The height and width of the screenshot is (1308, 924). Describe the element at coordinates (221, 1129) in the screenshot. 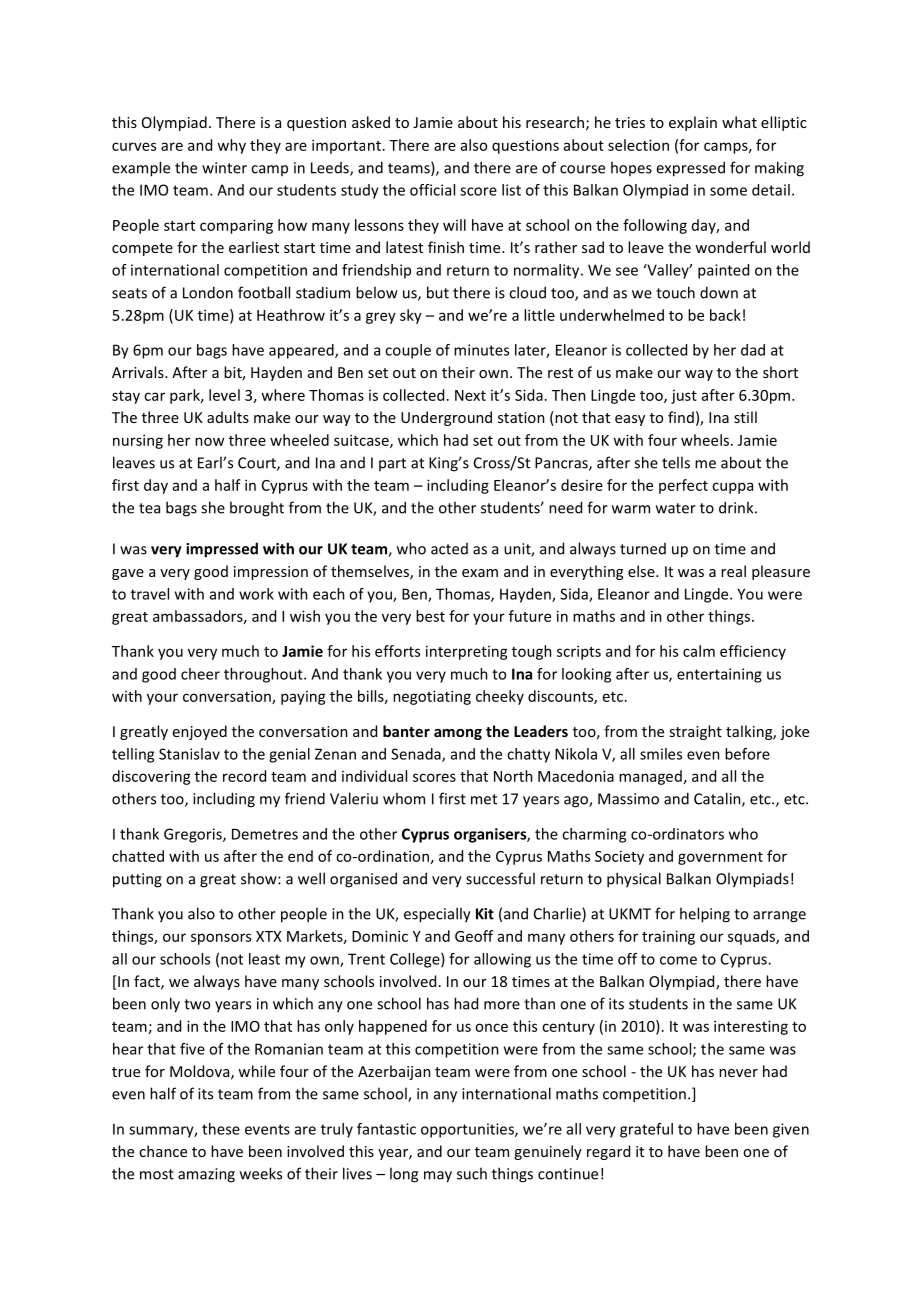

I see `these` at that location.
